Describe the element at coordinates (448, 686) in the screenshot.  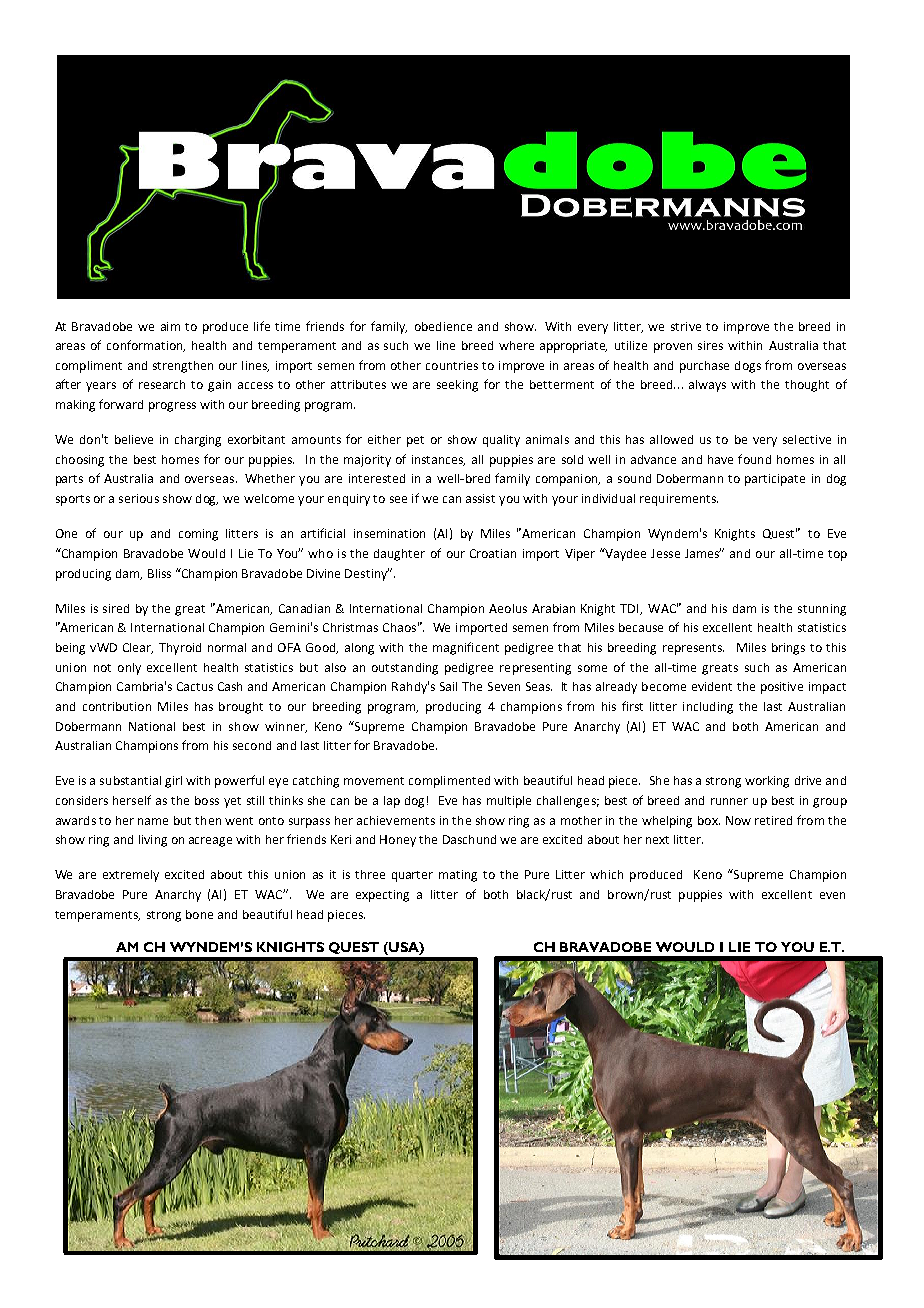
I see `Sail` at that location.
